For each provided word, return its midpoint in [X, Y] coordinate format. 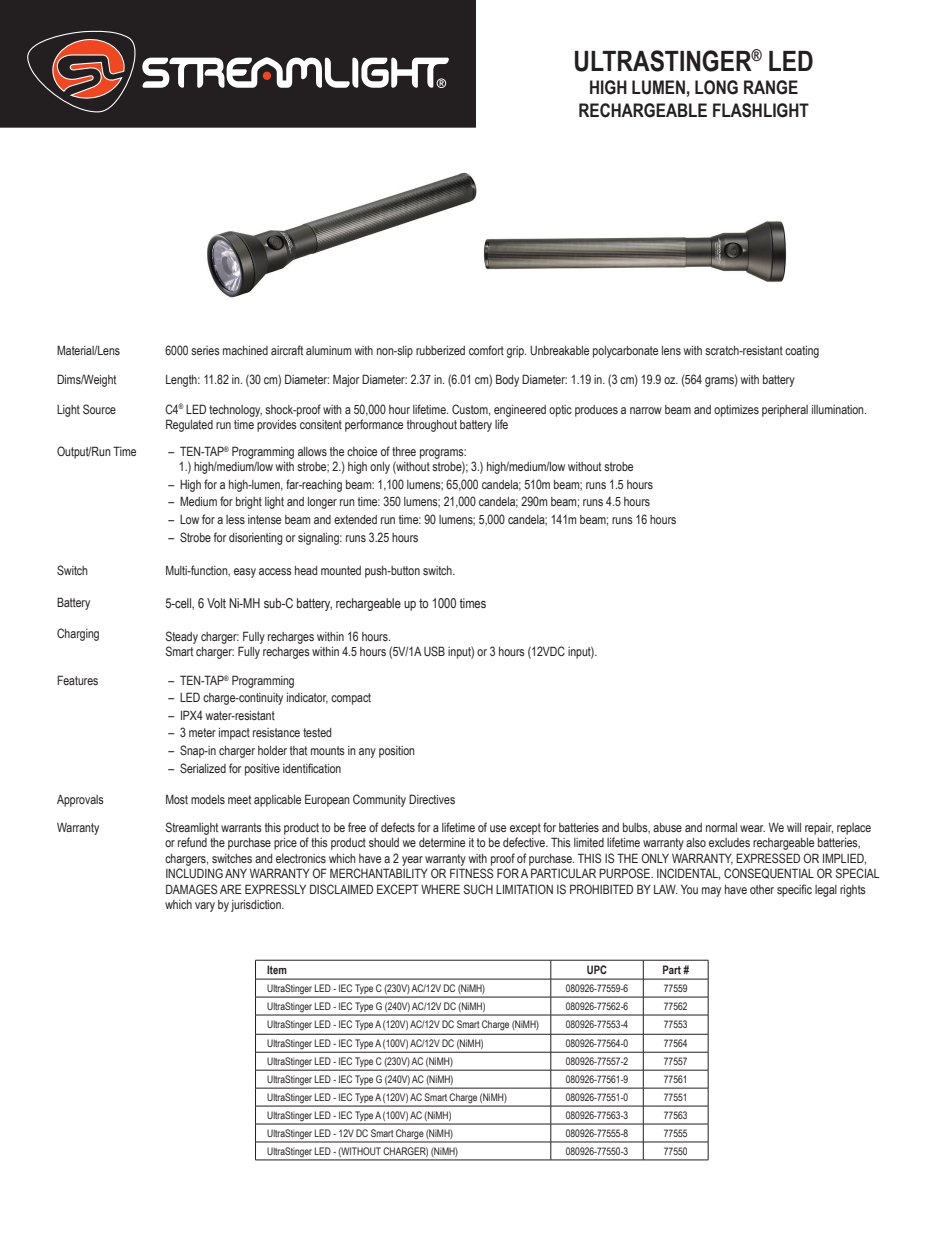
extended [355, 519]
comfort [486, 350]
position [397, 752]
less [235, 519]
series [205, 350]
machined [245, 350]
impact [234, 734]
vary [205, 907]
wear [752, 828]
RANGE [771, 87]
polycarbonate [625, 352]
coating [802, 352]
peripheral [785, 411]
